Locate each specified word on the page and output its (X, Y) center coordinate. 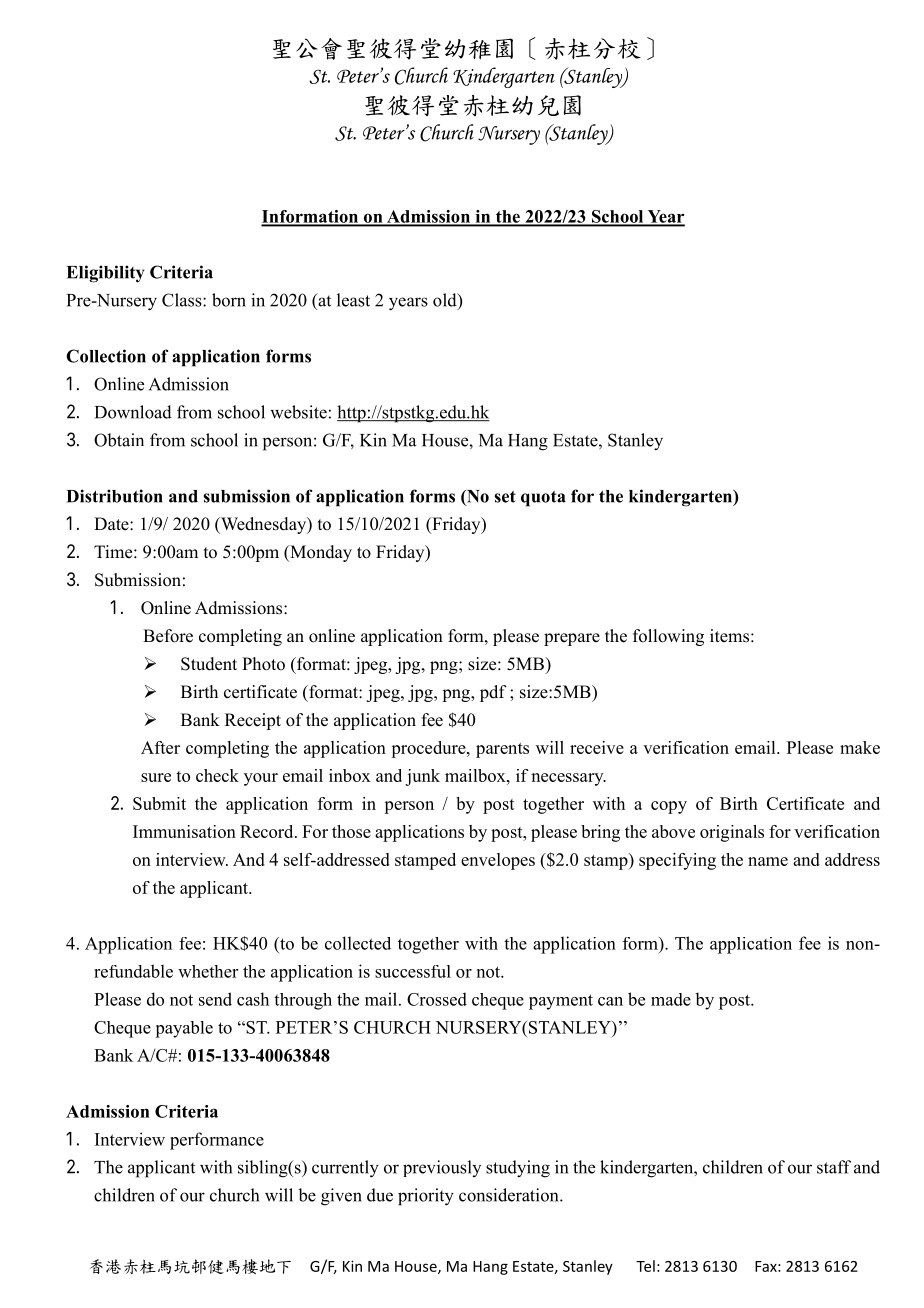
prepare (572, 639)
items (729, 636)
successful (413, 971)
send (215, 999)
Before (168, 636)
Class (183, 300)
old (446, 301)
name (768, 861)
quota (543, 499)
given (341, 1197)
